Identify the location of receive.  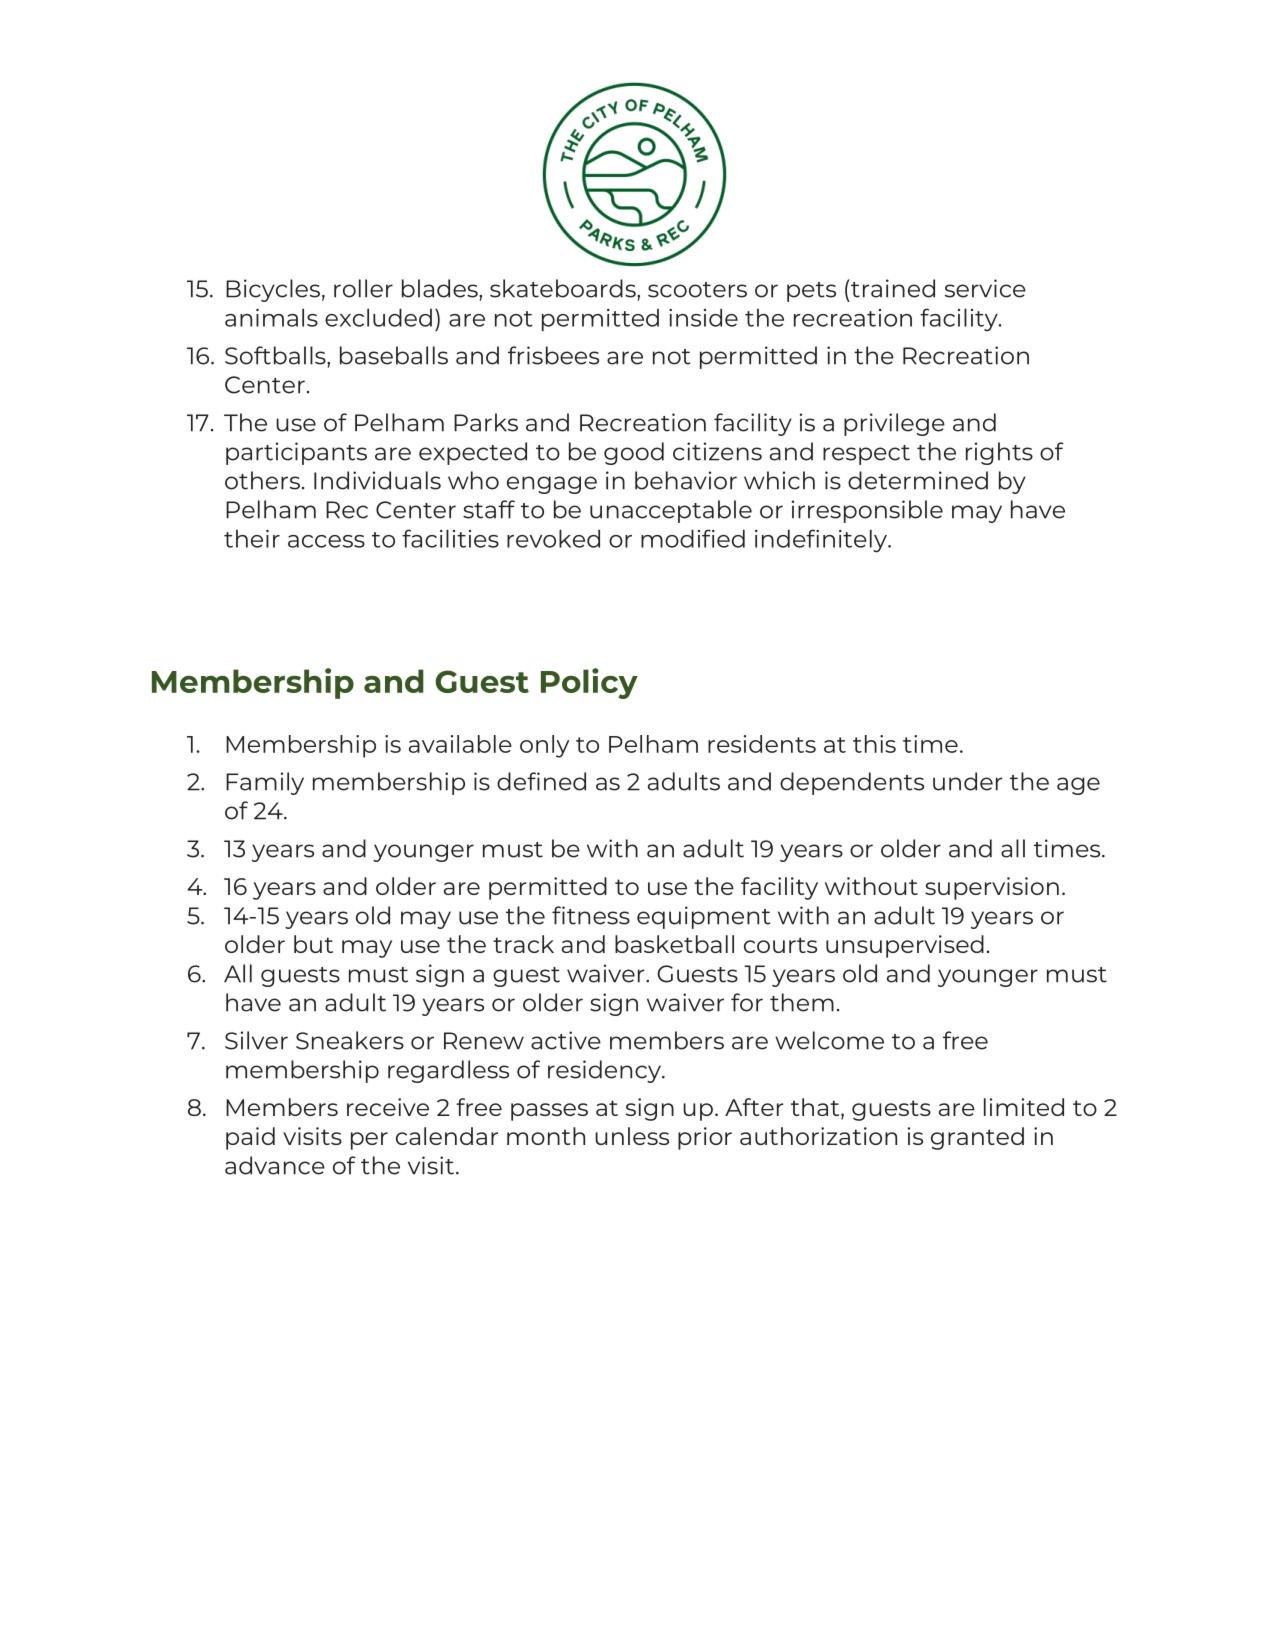
(388, 1107).
